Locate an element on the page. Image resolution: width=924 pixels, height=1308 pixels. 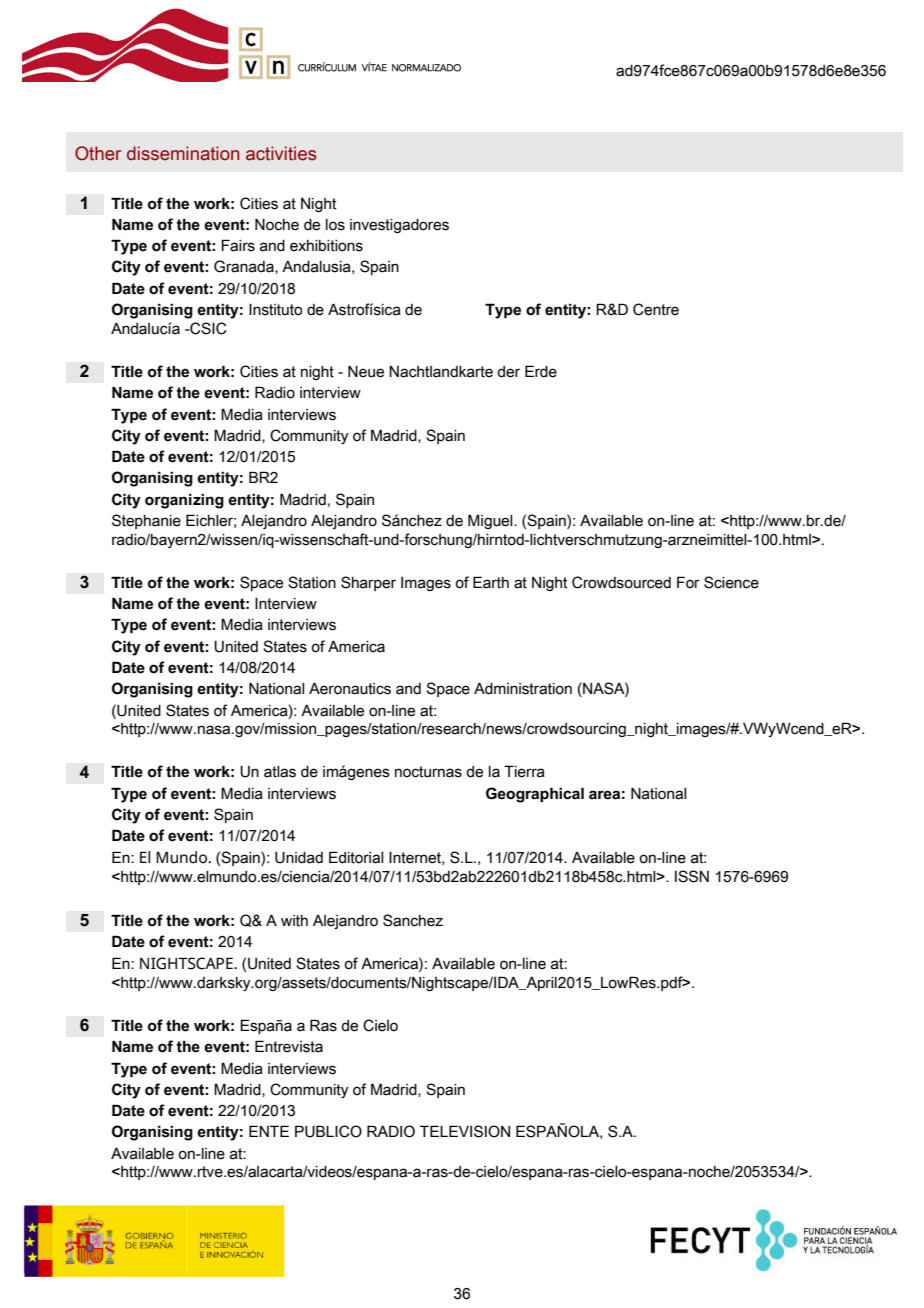
TELEVISION is located at coordinates (465, 1131).
